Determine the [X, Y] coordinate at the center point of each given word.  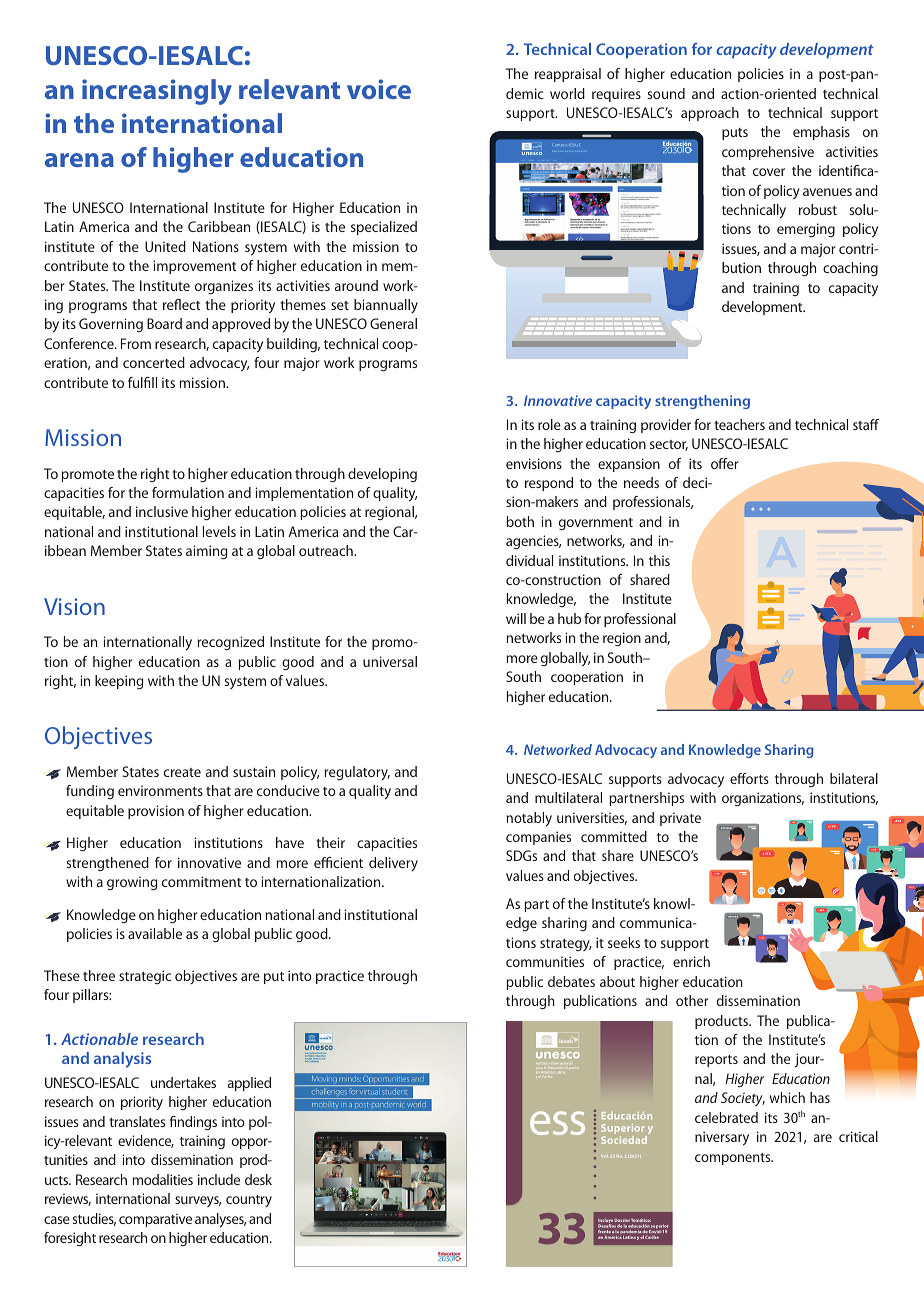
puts [735, 134]
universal [390, 661]
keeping [119, 682]
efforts [749, 778]
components [734, 1159]
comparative [155, 1220]
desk [258, 1179]
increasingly [157, 92]
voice [379, 89]
